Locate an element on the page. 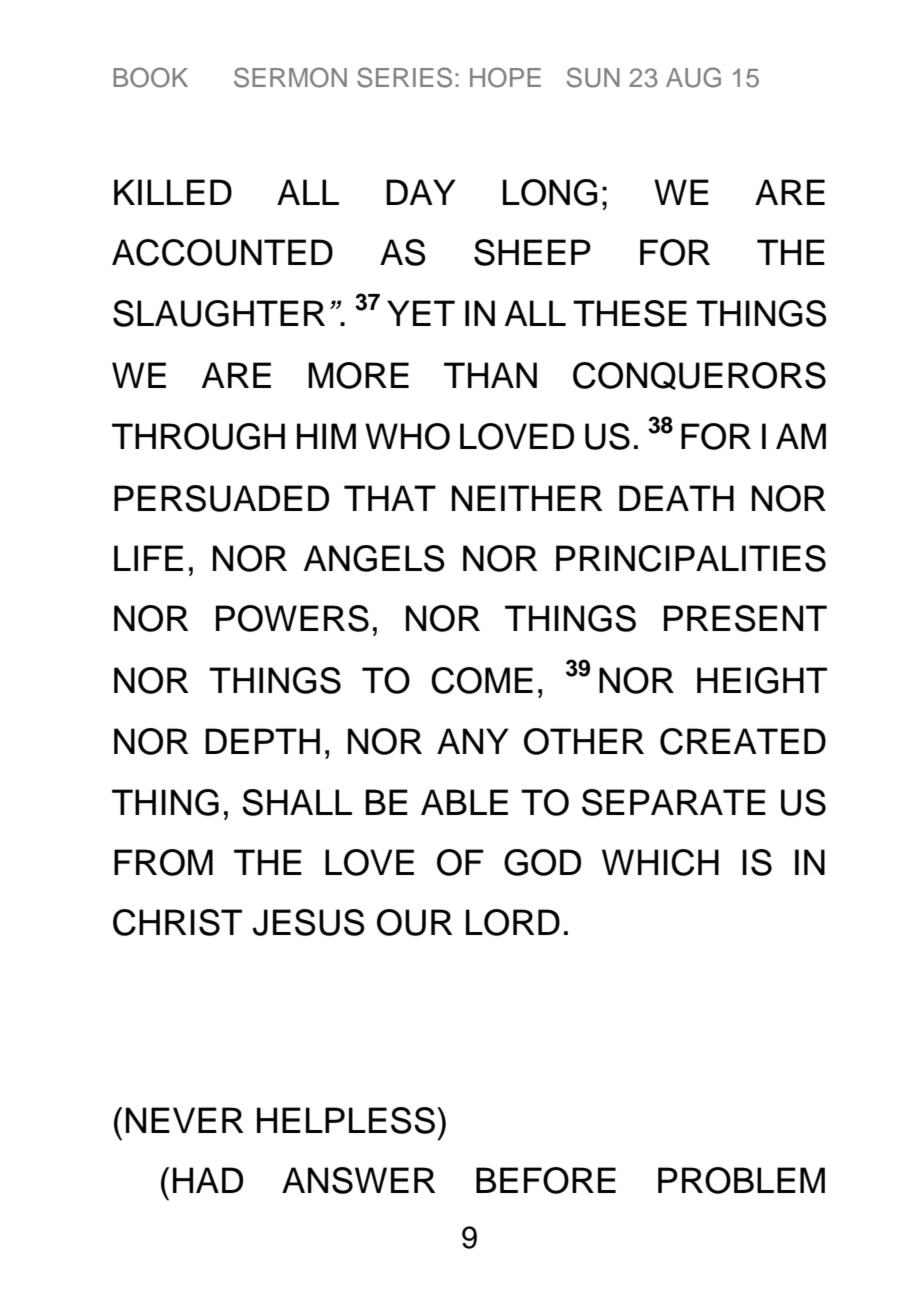 The width and height of the page is (924, 1313). PRESENT is located at coordinates (745, 618).
